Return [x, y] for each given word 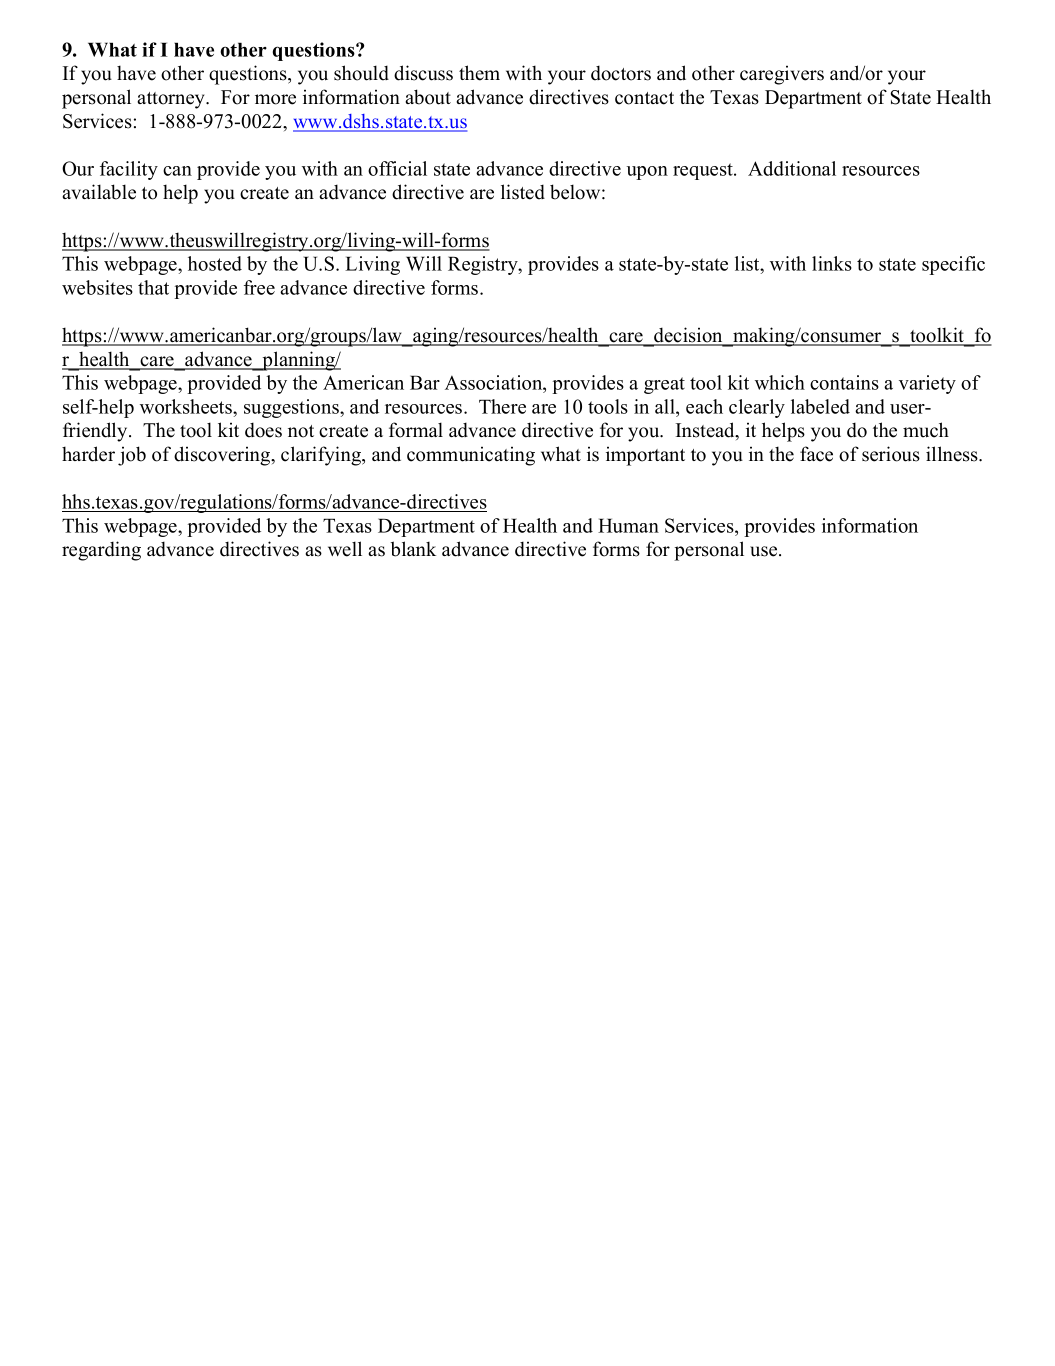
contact [644, 98]
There [502, 406]
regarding [101, 551]
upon [647, 173]
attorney [172, 100]
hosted [215, 263]
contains [844, 382]
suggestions [292, 408]
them [479, 73]
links [832, 263]
